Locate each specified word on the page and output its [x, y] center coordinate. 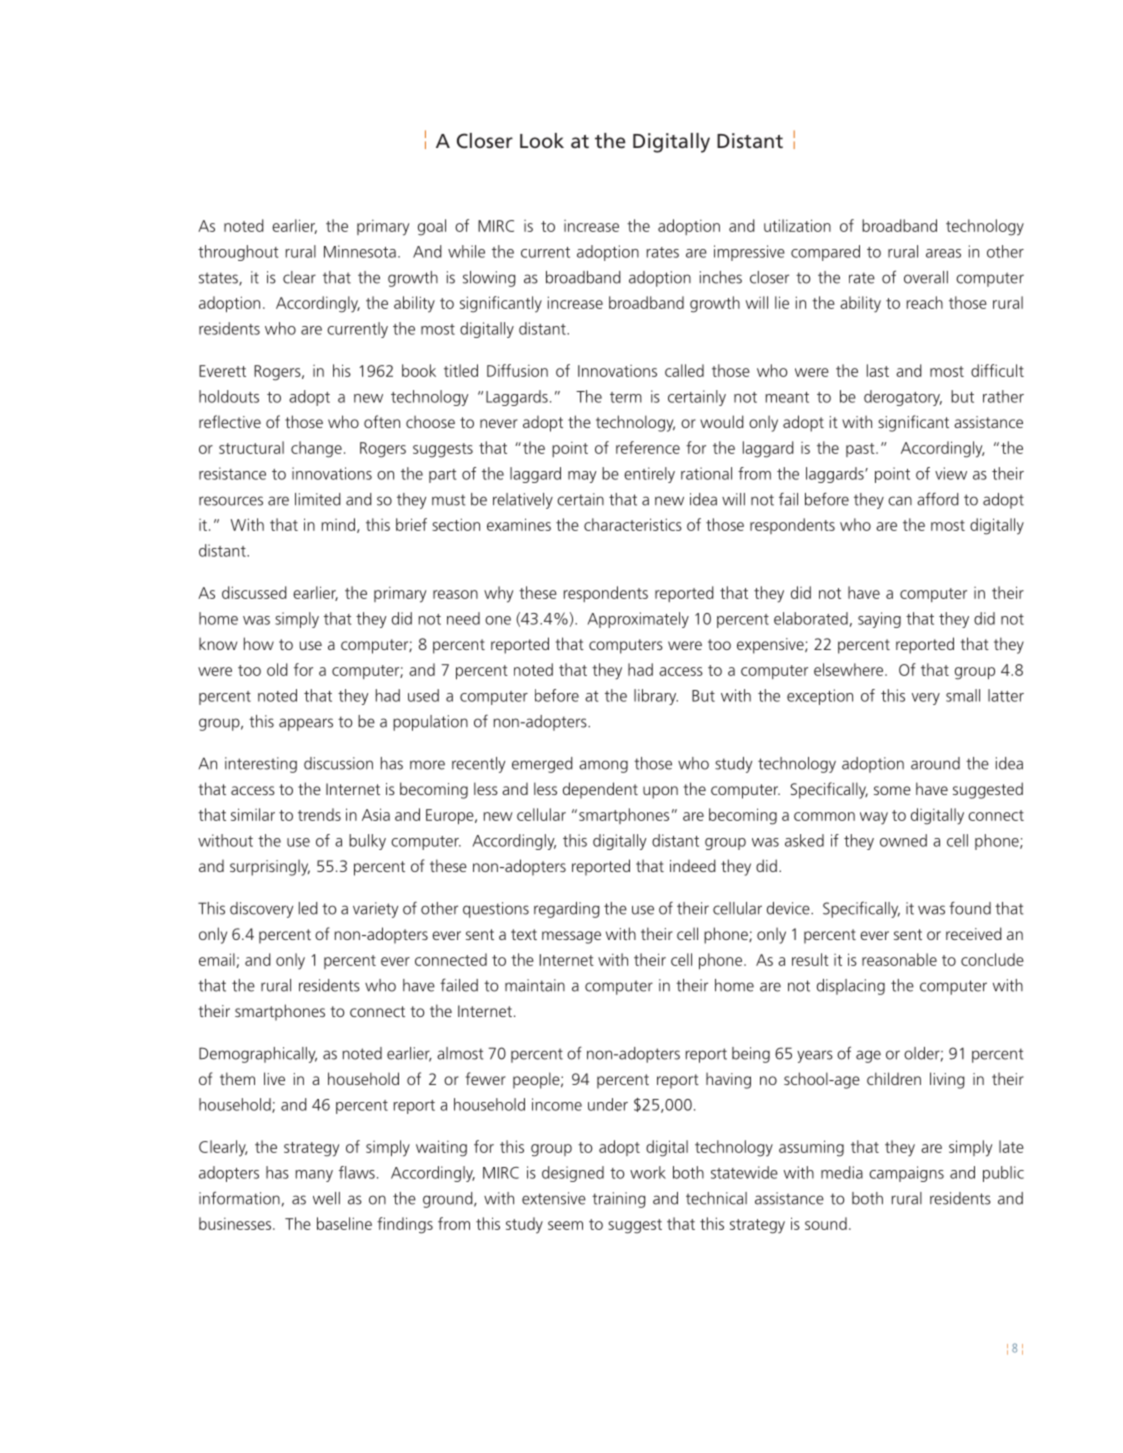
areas [943, 253]
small [963, 695]
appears [306, 724]
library [656, 697]
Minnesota [360, 251]
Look [542, 140]
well [326, 1198]
